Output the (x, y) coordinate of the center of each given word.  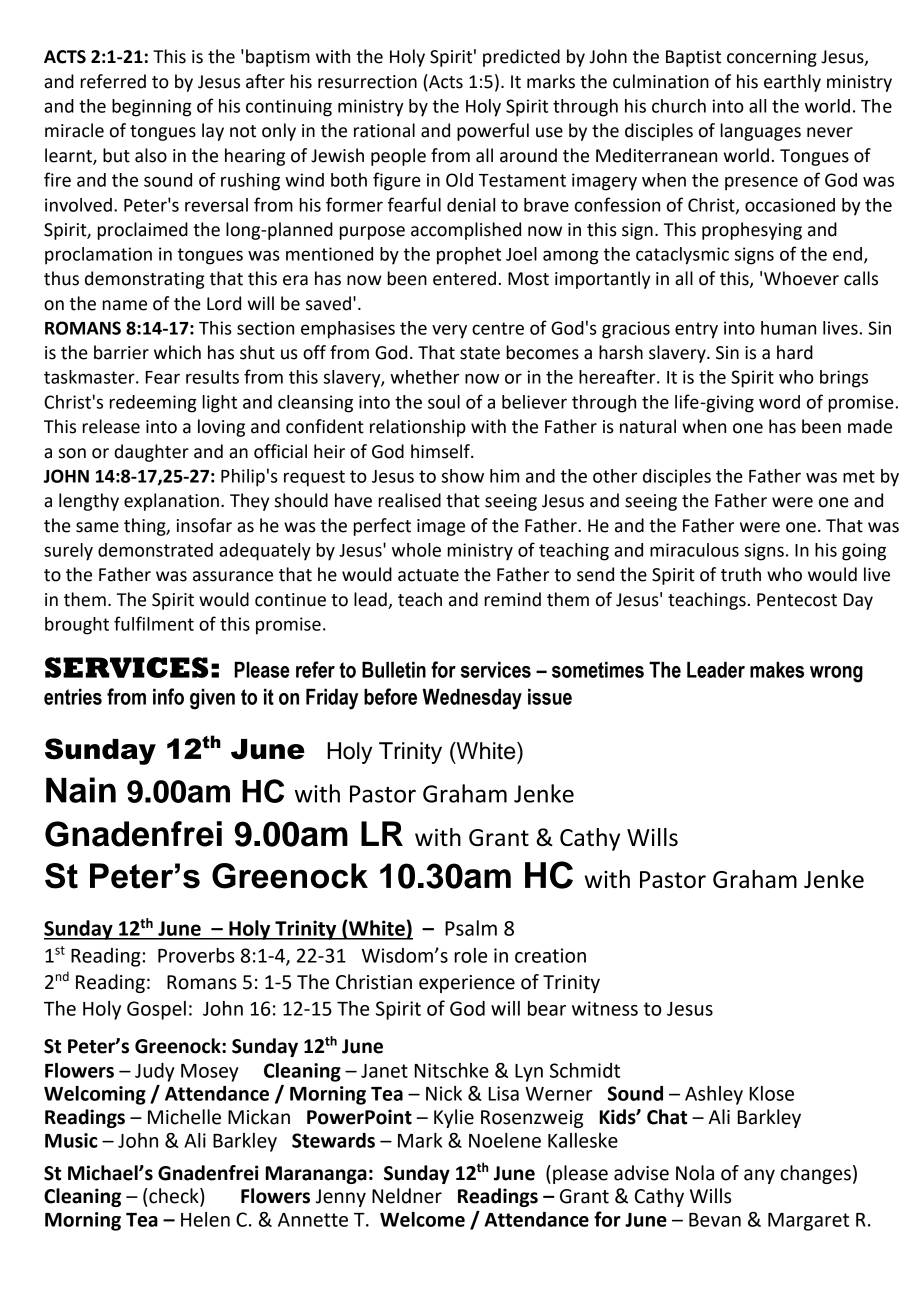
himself (441, 451)
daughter (151, 453)
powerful (493, 132)
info (168, 696)
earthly (792, 83)
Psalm (471, 928)
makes (777, 669)
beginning (152, 108)
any (759, 1176)
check (174, 1197)
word (779, 402)
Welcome (422, 1219)
